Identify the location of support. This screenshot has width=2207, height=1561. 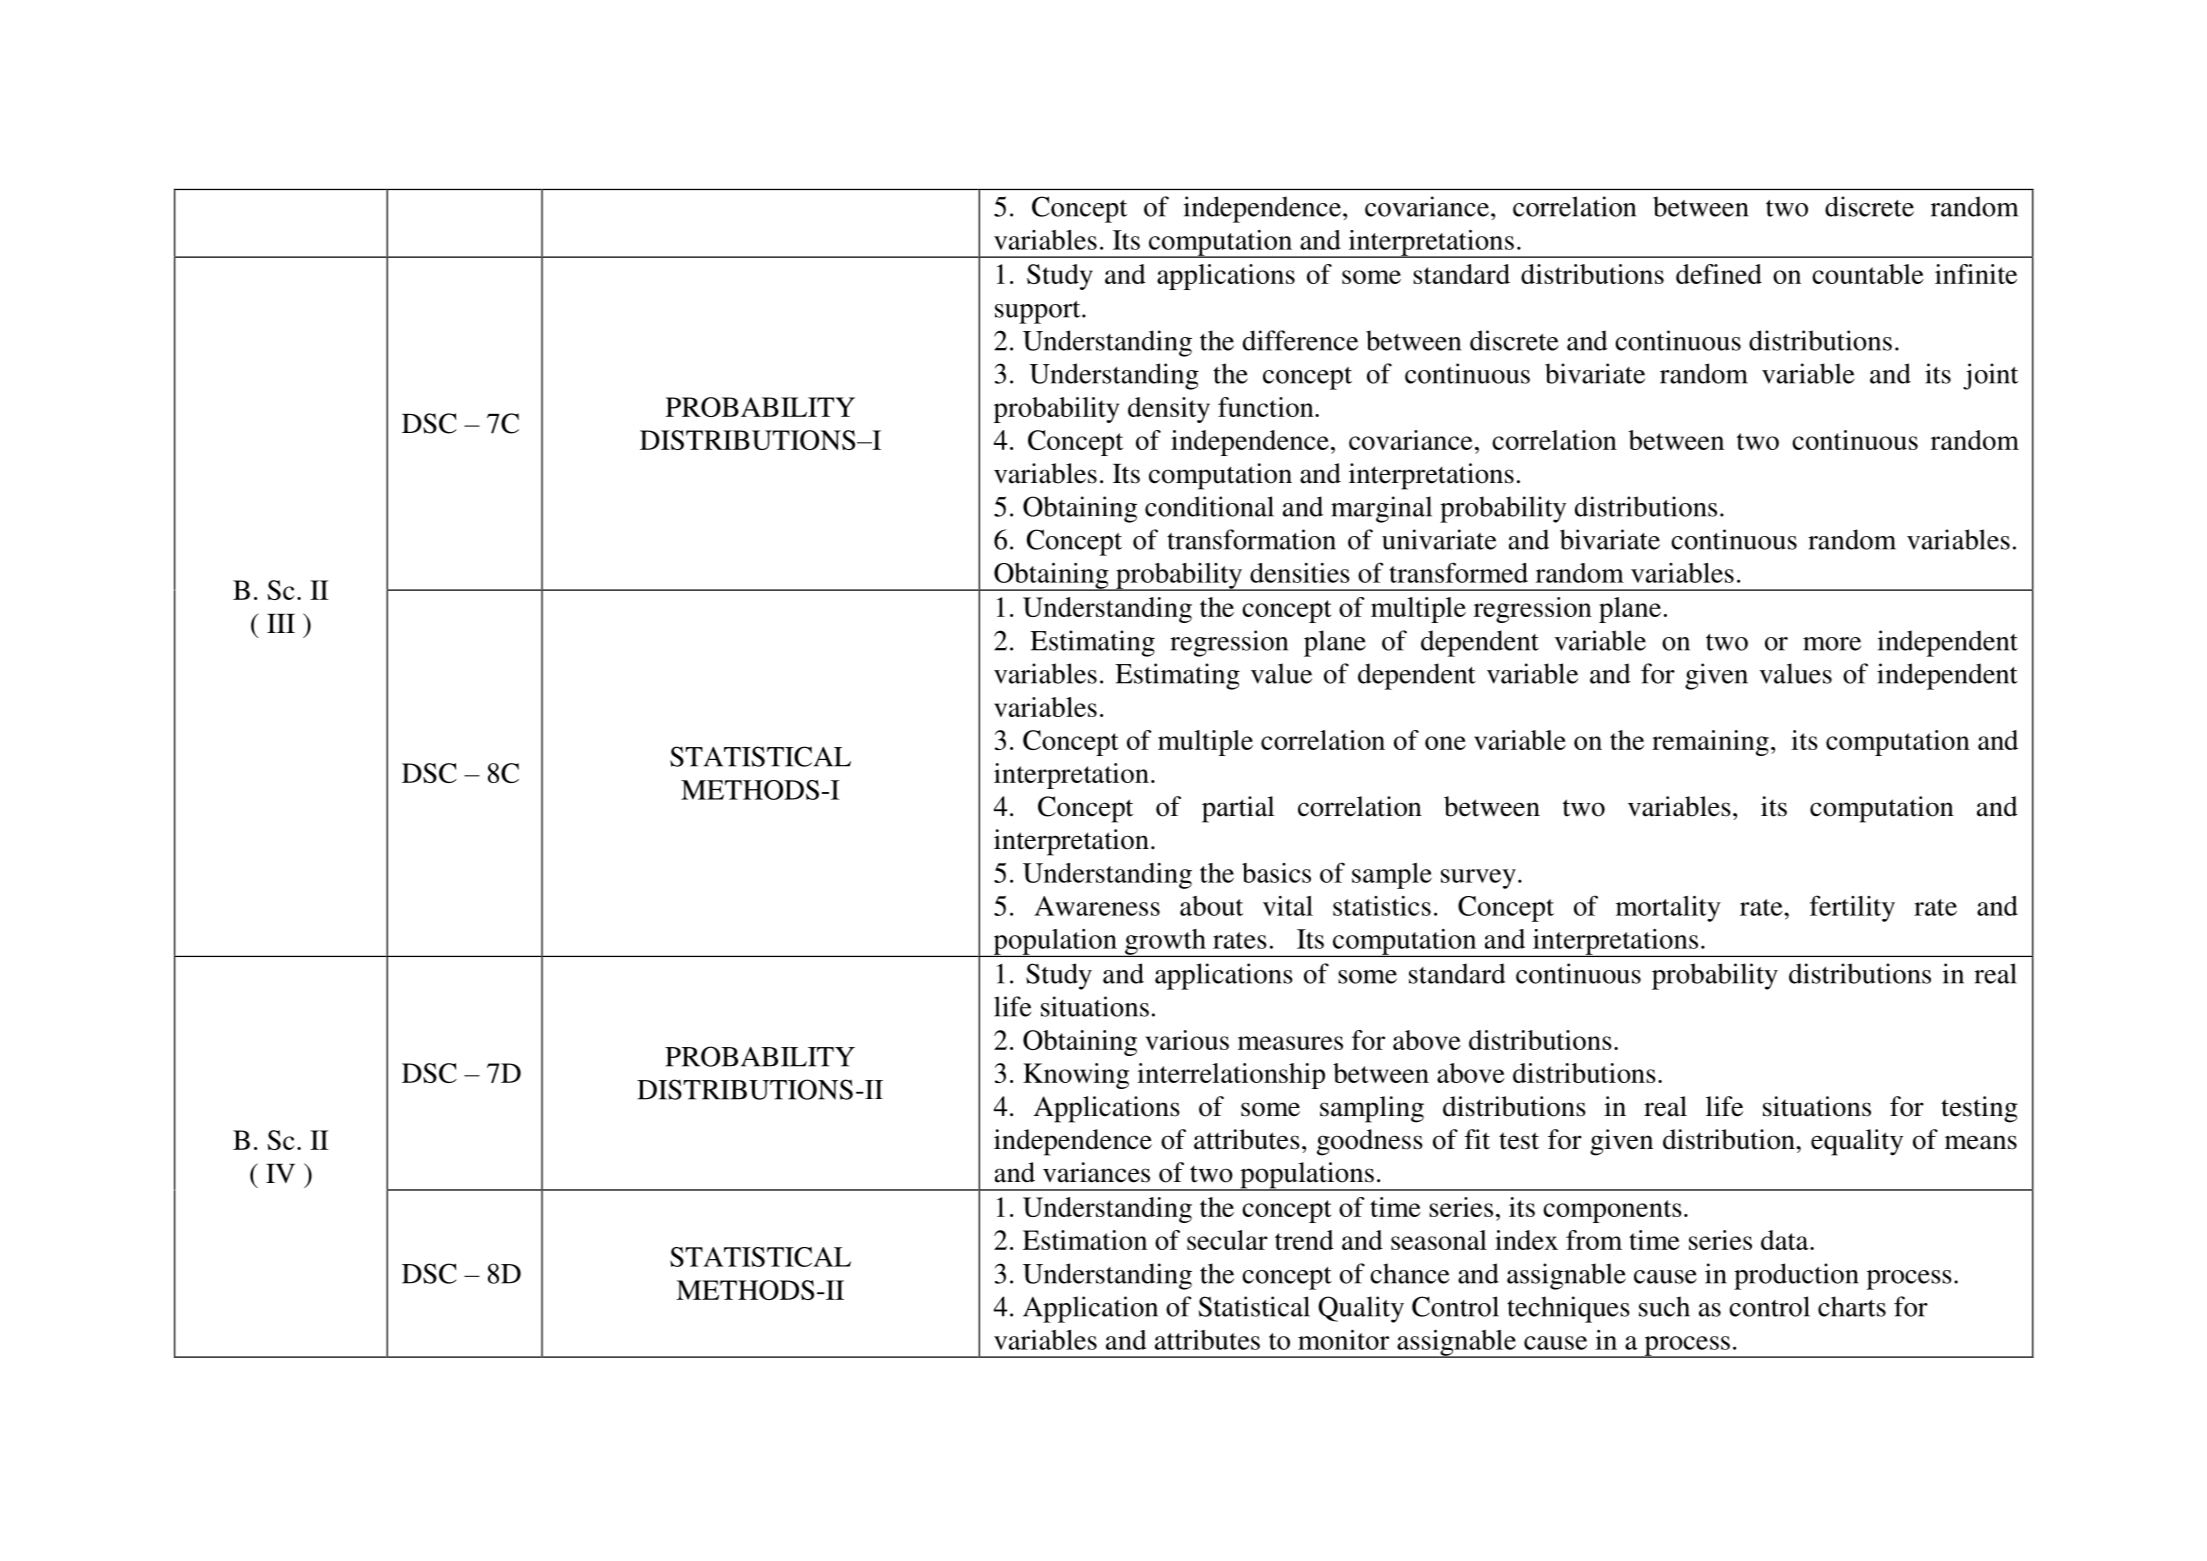
(1039, 312).
